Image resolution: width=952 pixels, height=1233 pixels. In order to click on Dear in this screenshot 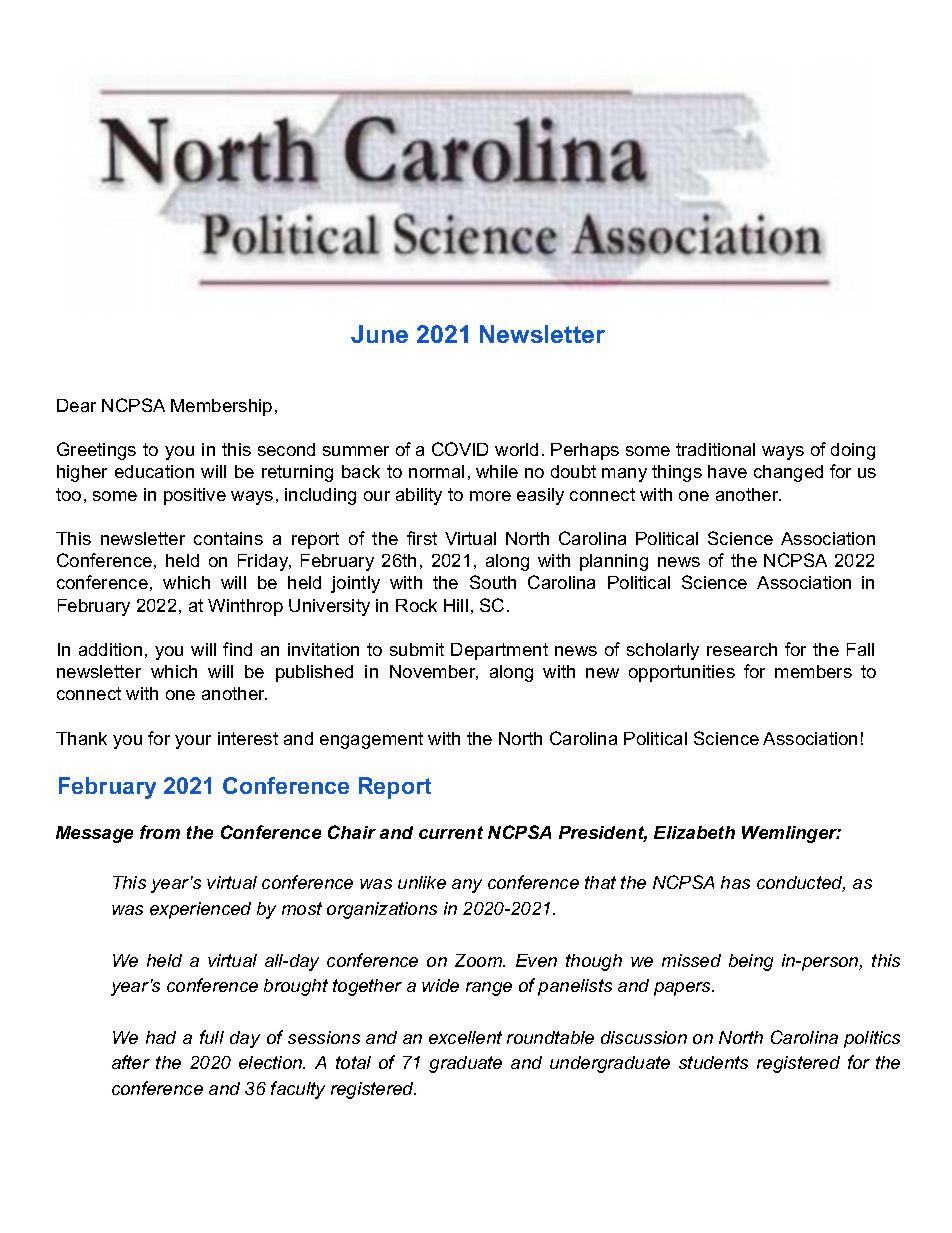, I will do `click(76, 405)`.
